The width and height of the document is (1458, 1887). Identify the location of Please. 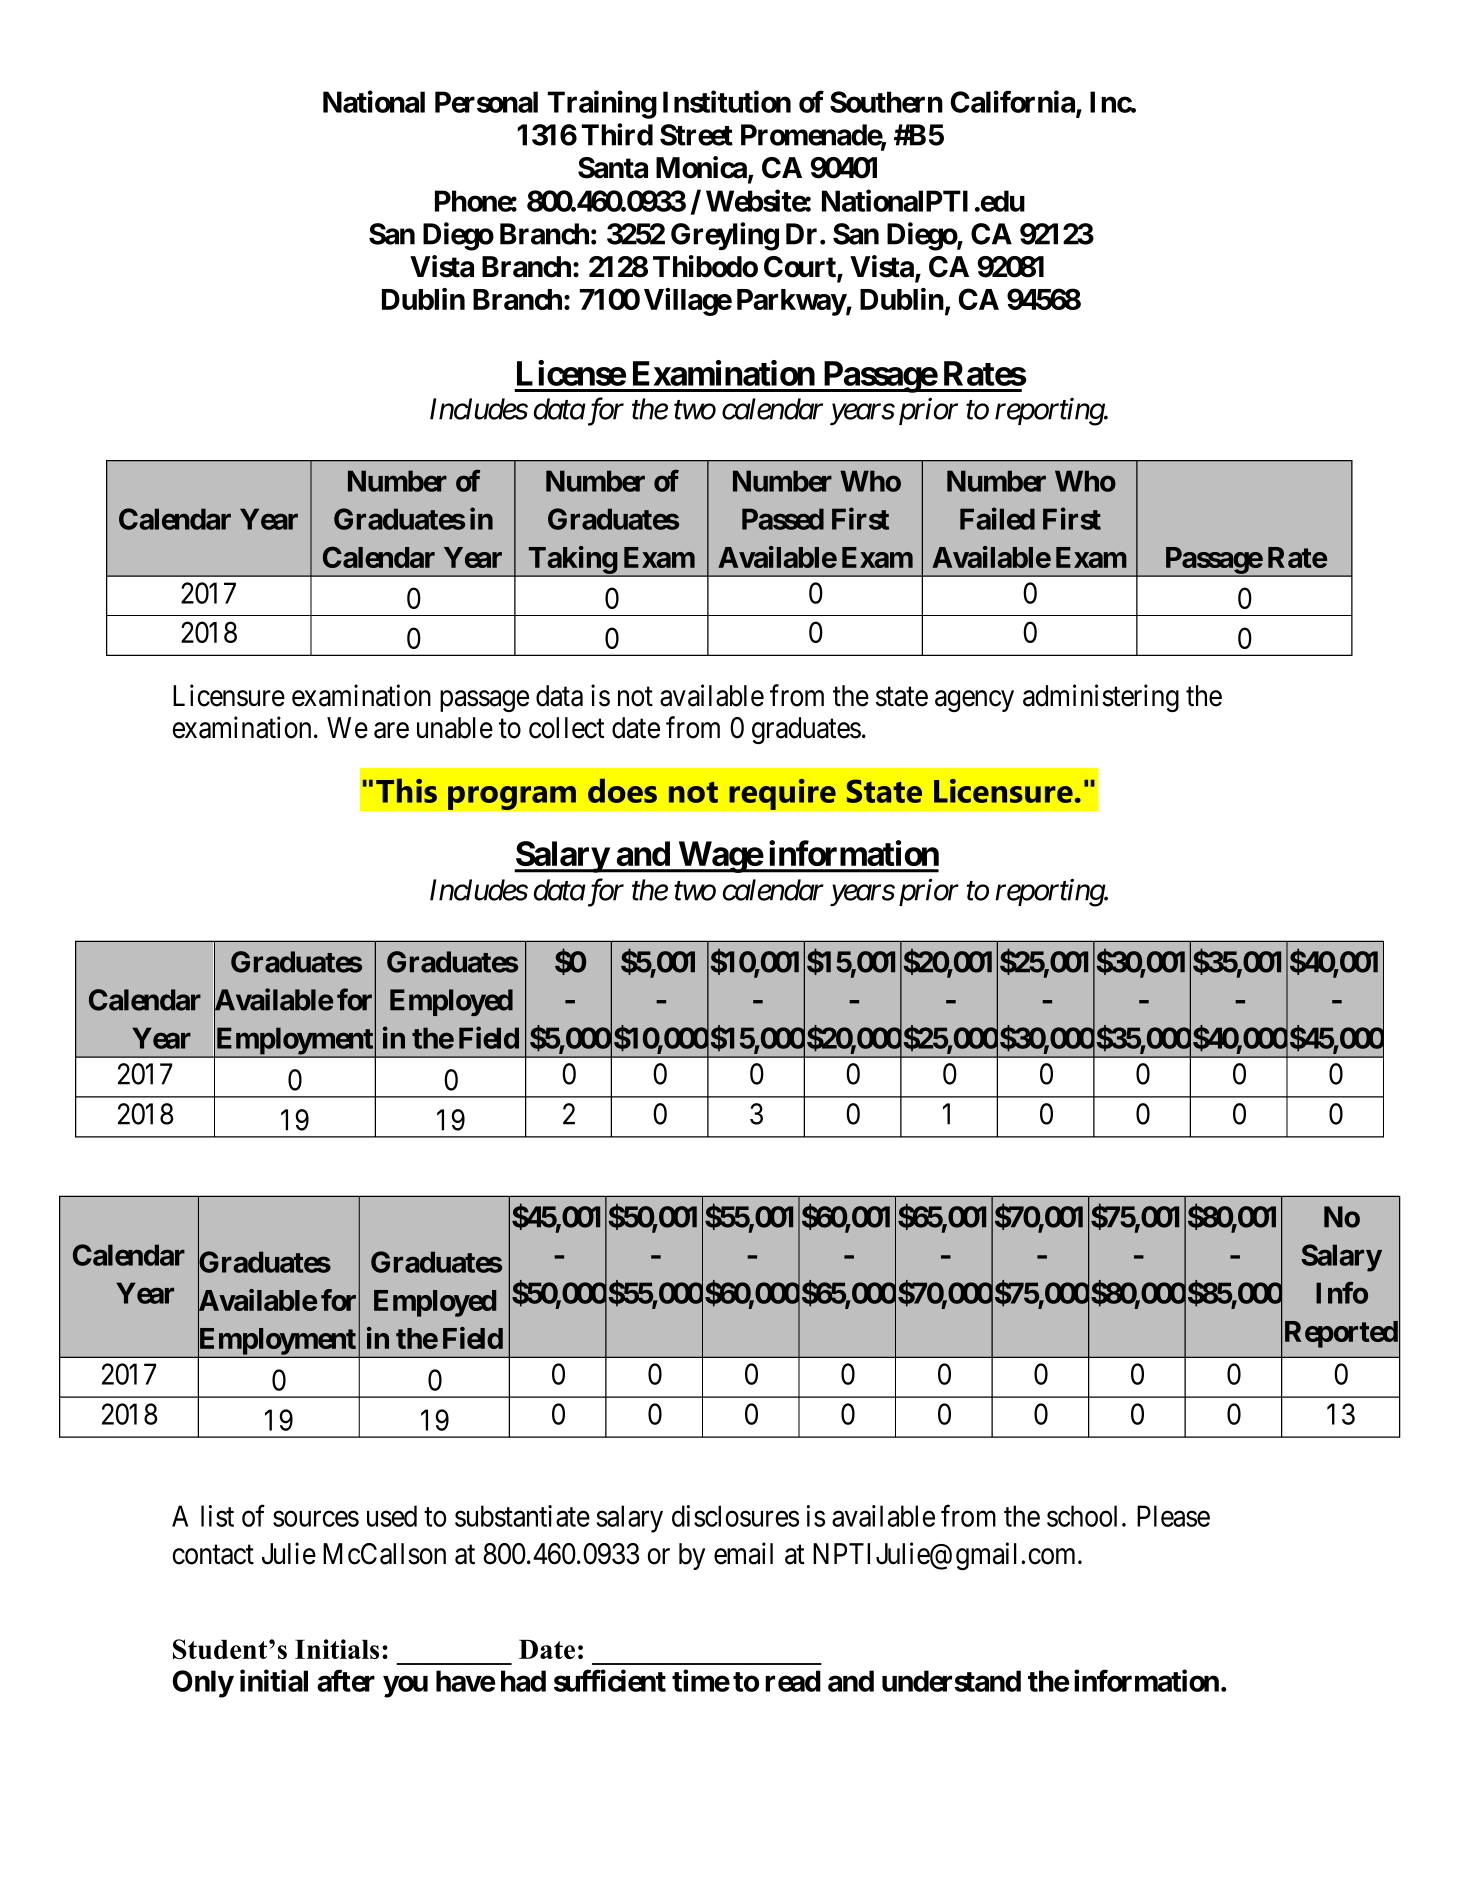
(1173, 1516).
